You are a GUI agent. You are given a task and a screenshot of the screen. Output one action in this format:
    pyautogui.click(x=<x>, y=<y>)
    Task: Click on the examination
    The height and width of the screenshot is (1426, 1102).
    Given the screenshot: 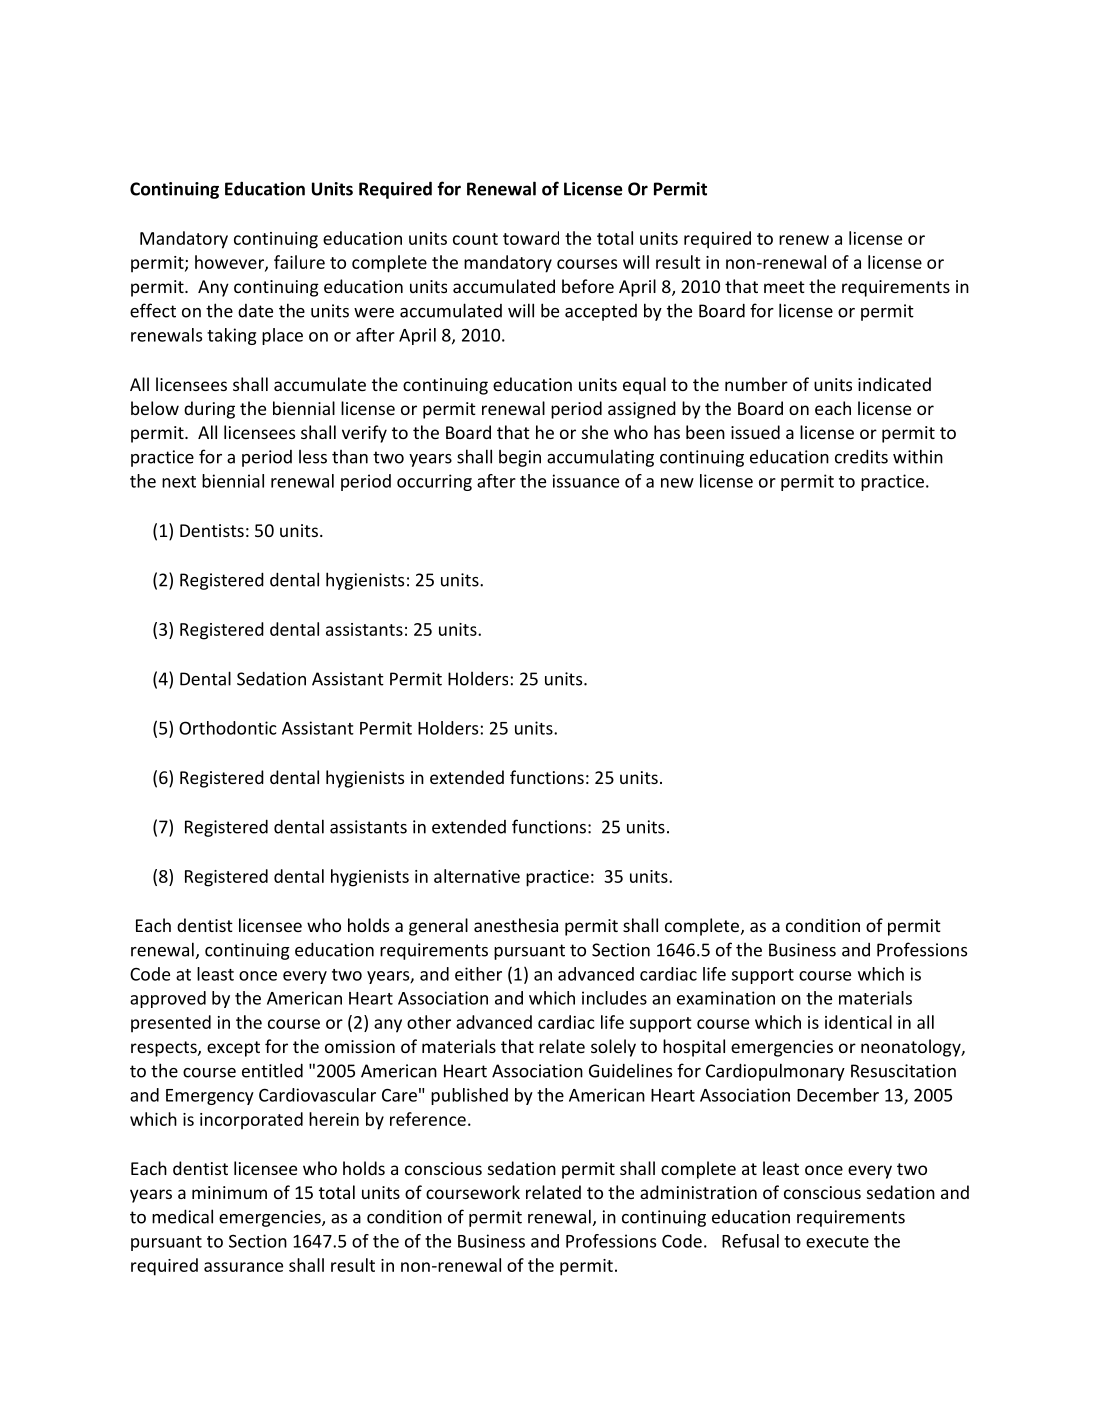 What is the action you would take?
    pyautogui.click(x=726, y=998)
